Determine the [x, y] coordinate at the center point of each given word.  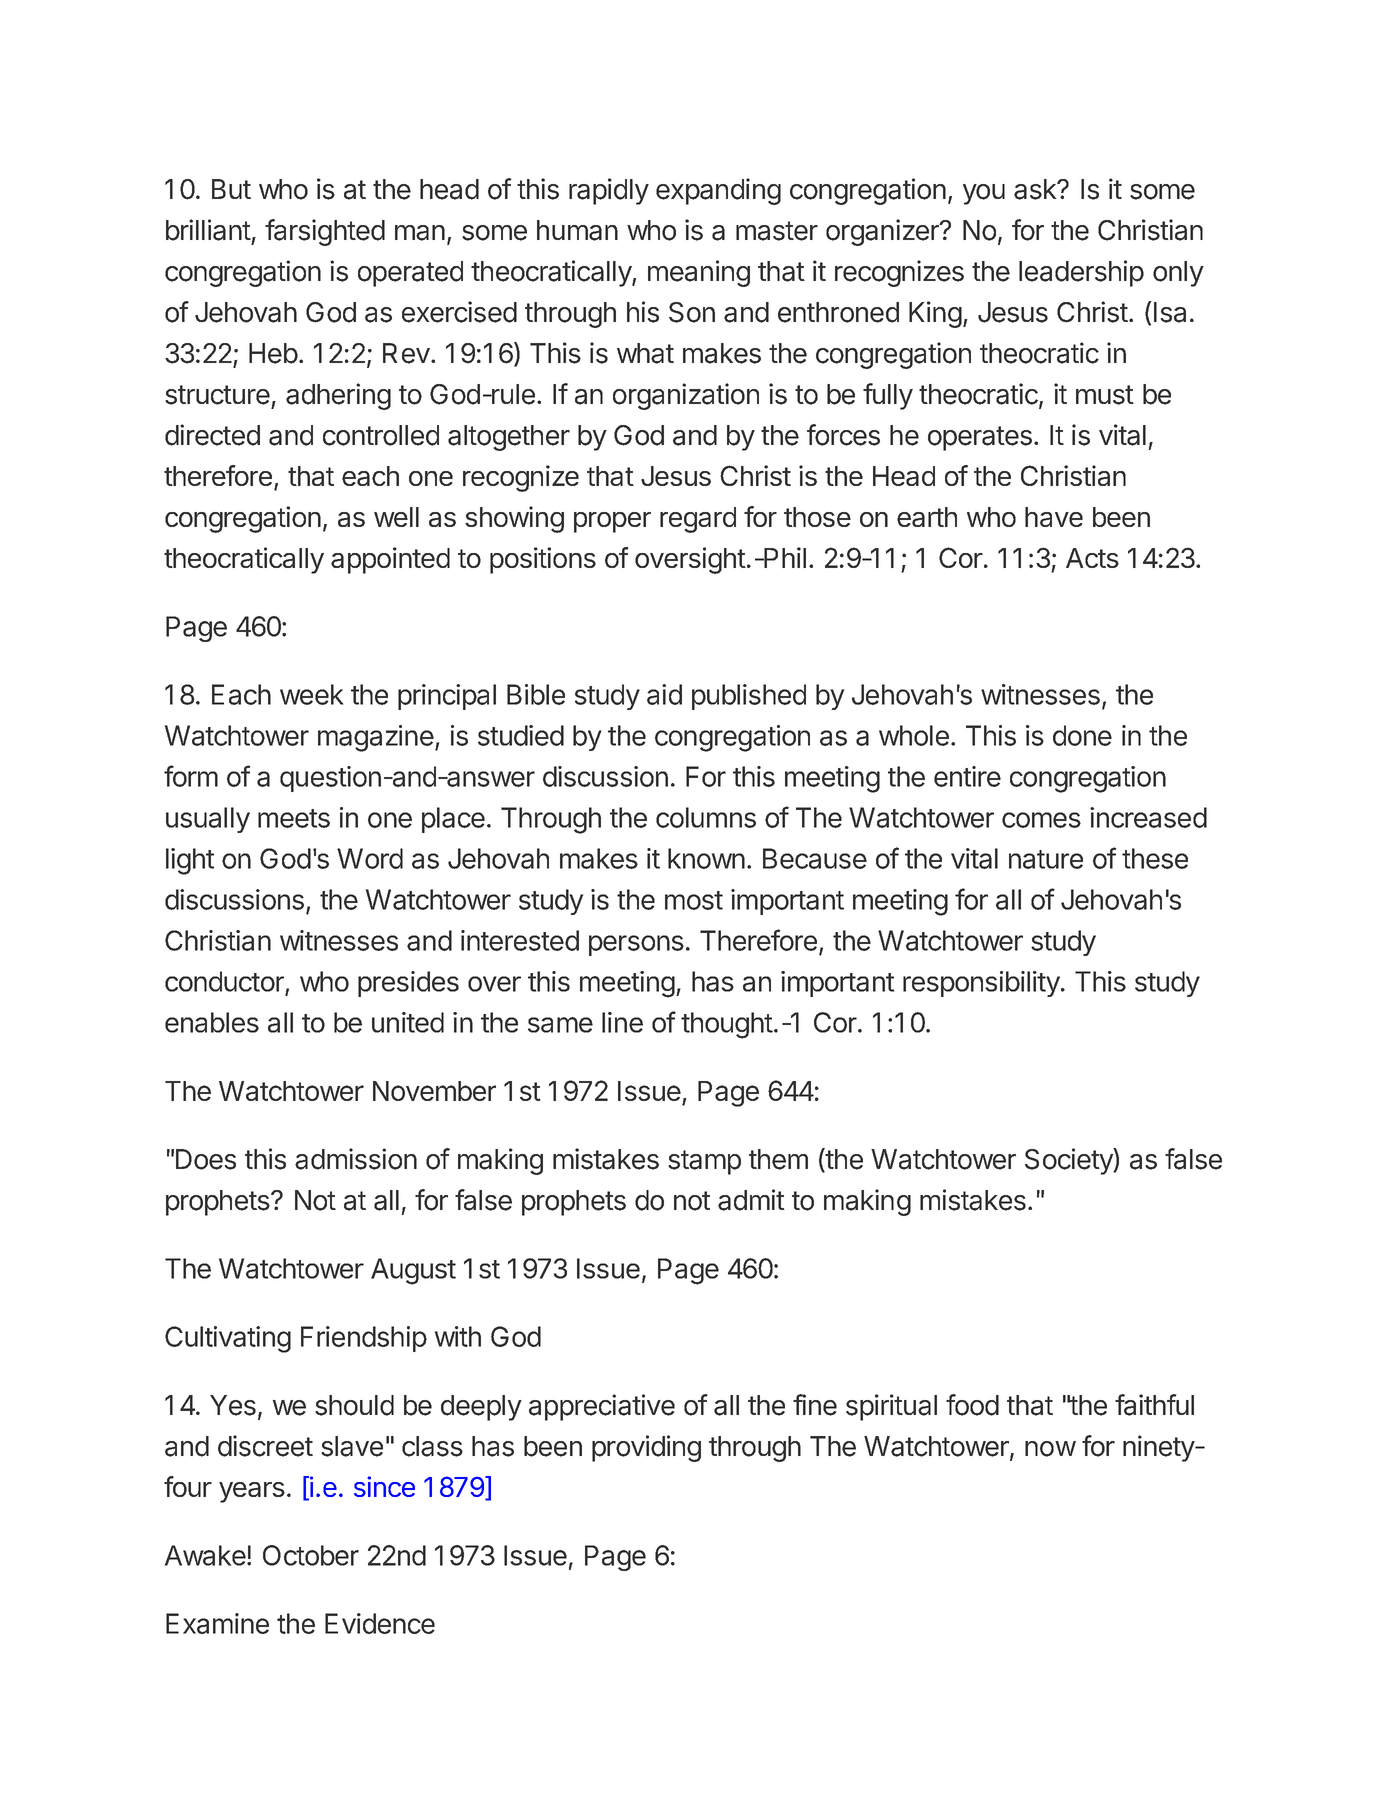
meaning [699, 273]
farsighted [325, 232]
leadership [1081, 273]
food [972, 1405]
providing [646, 1448]
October [311, 1555]
